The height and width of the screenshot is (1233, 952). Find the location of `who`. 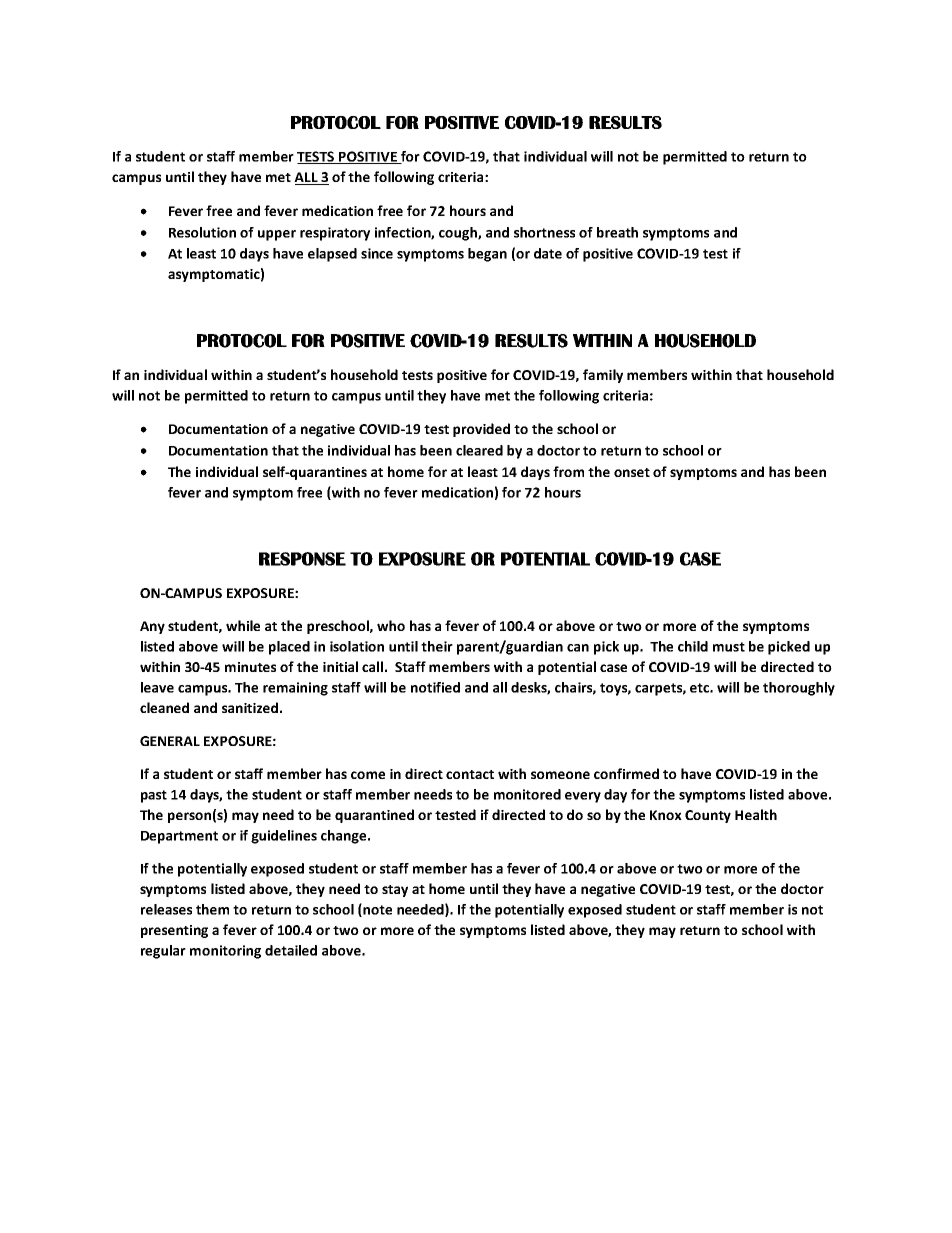

who is located at coordinates (391, 625).
